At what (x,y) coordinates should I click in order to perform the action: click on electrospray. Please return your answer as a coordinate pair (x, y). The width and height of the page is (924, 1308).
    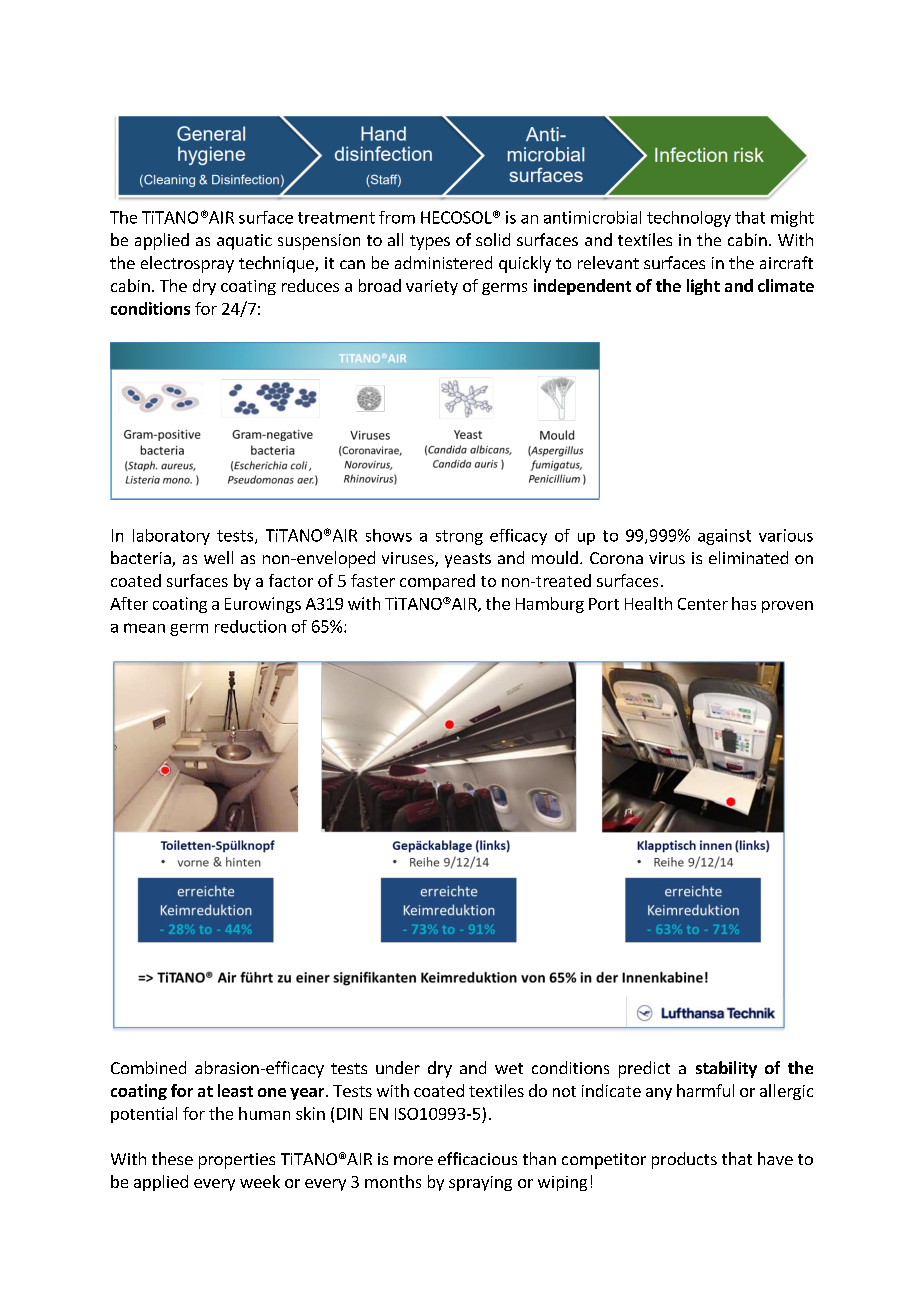
    Looking at the image, I should click on (187, 264).
